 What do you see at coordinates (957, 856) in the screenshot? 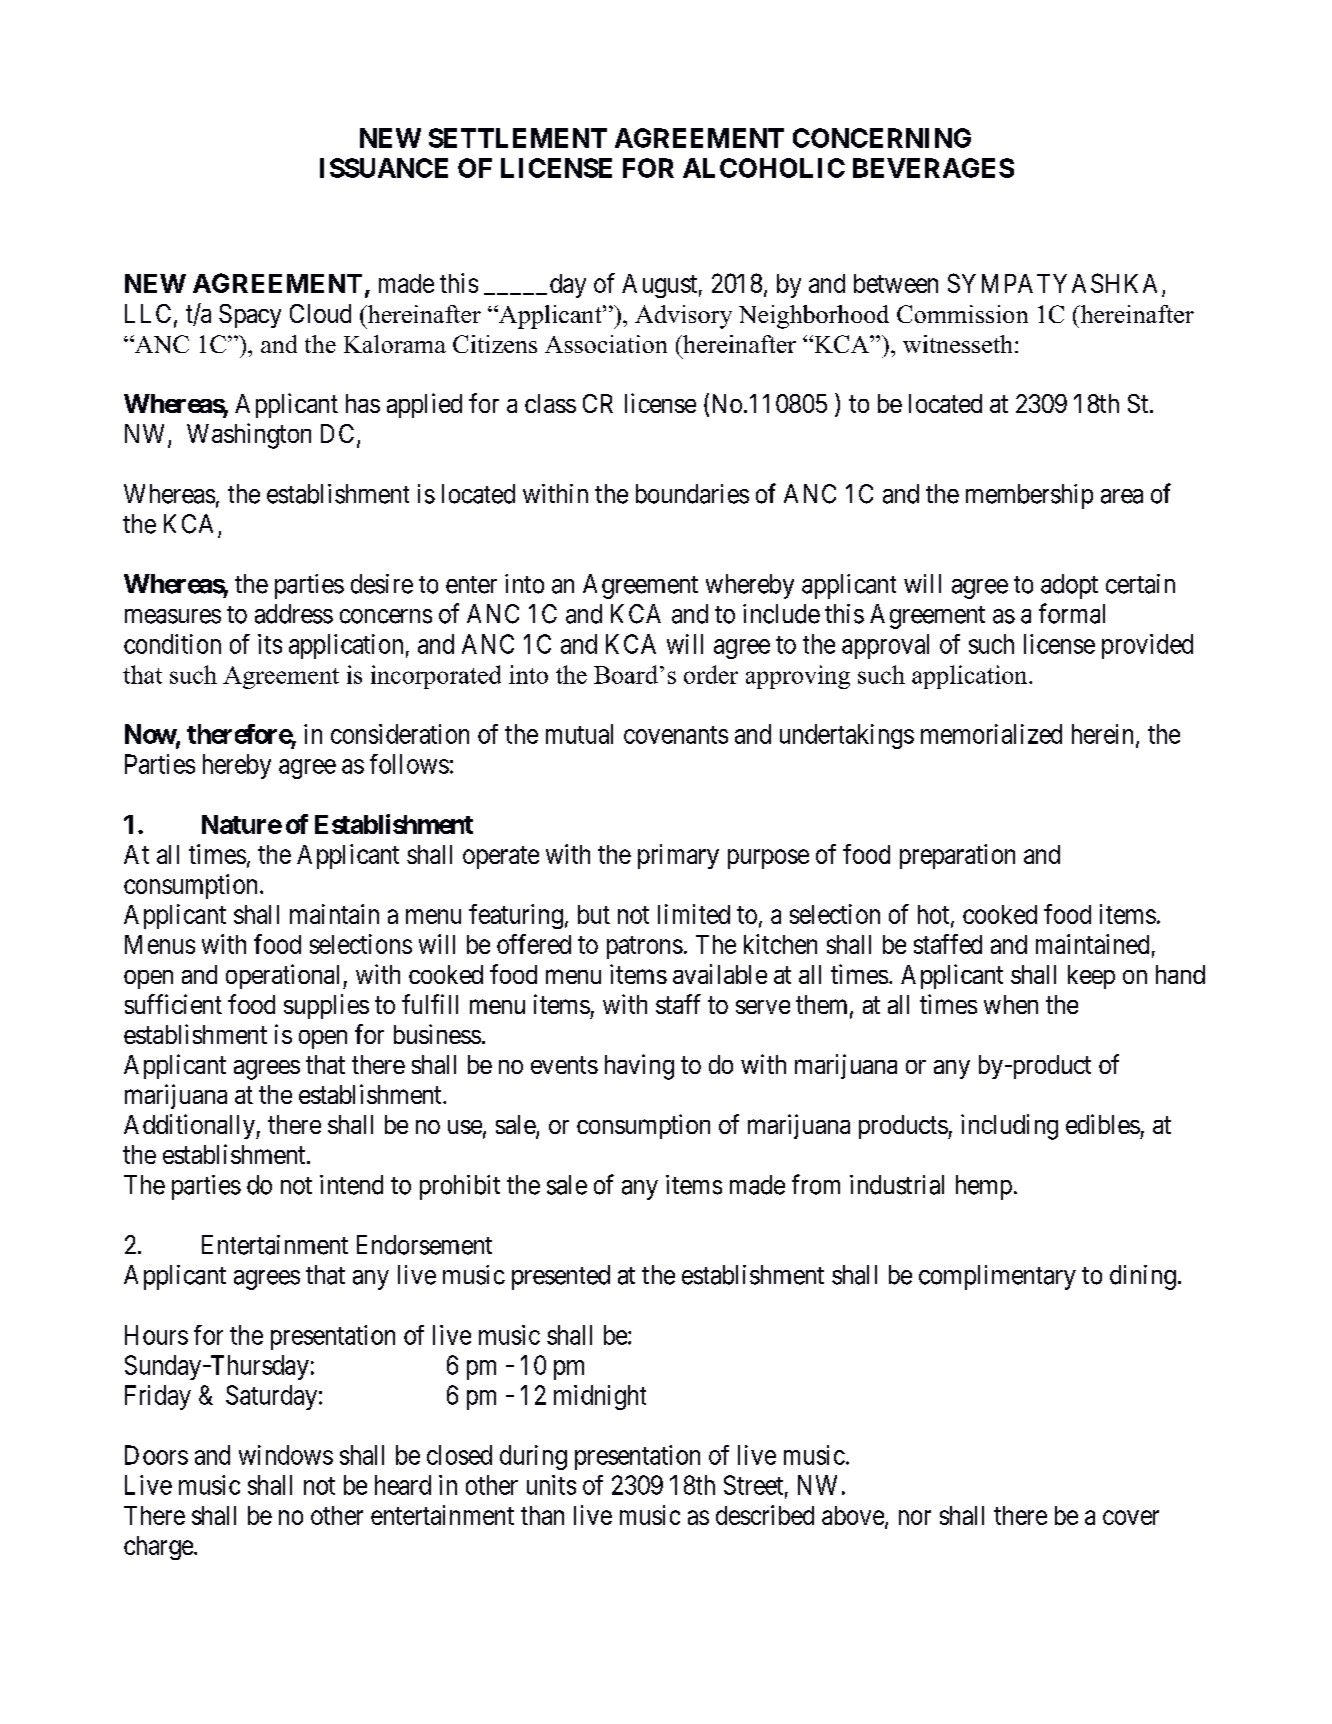
I see `preparation` at bounding box center [957, 856].
